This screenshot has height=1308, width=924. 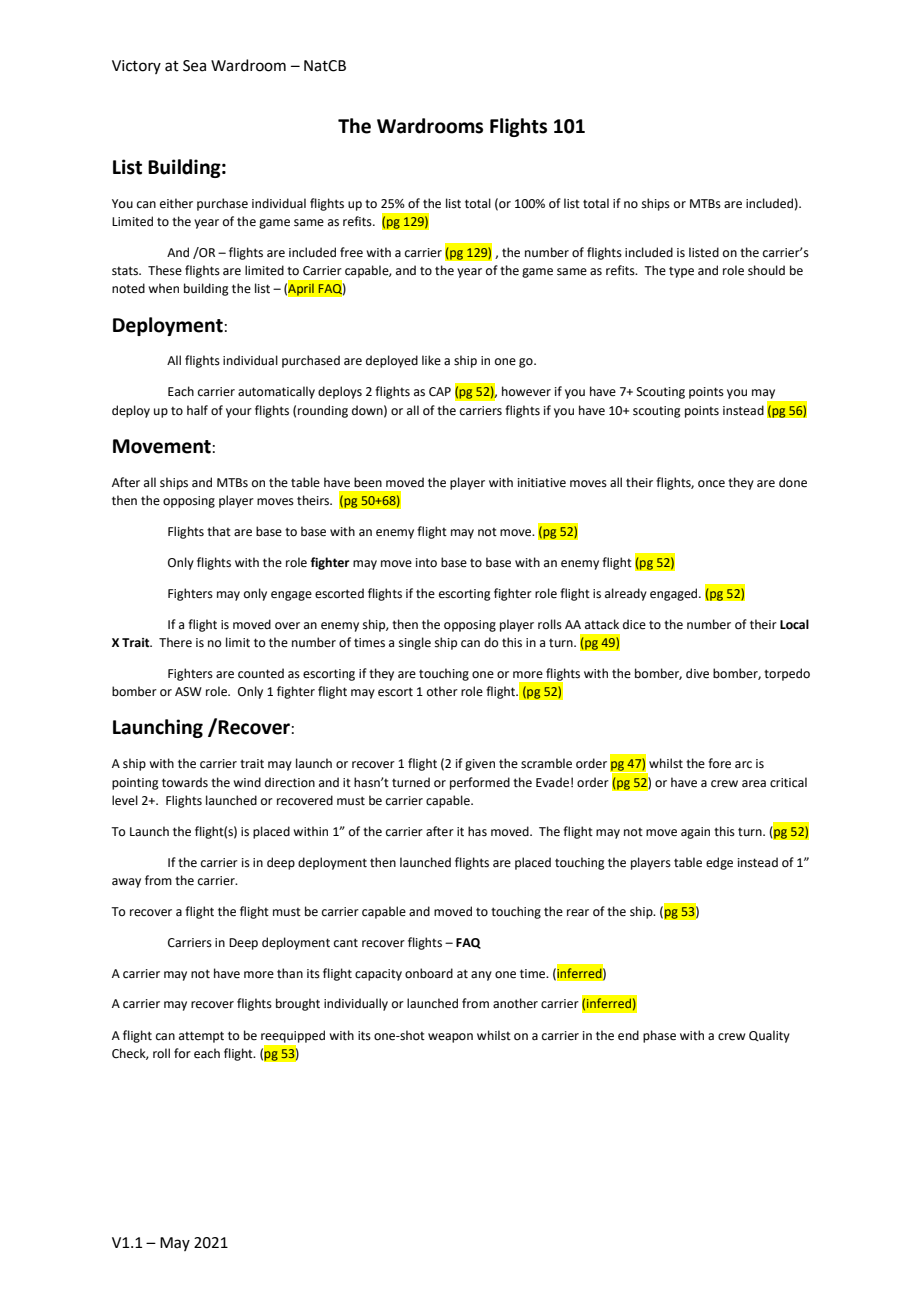 What do you see at coordinates (681, 272) in the screenshot?
I see `type` at bounding box center [681, 272].
